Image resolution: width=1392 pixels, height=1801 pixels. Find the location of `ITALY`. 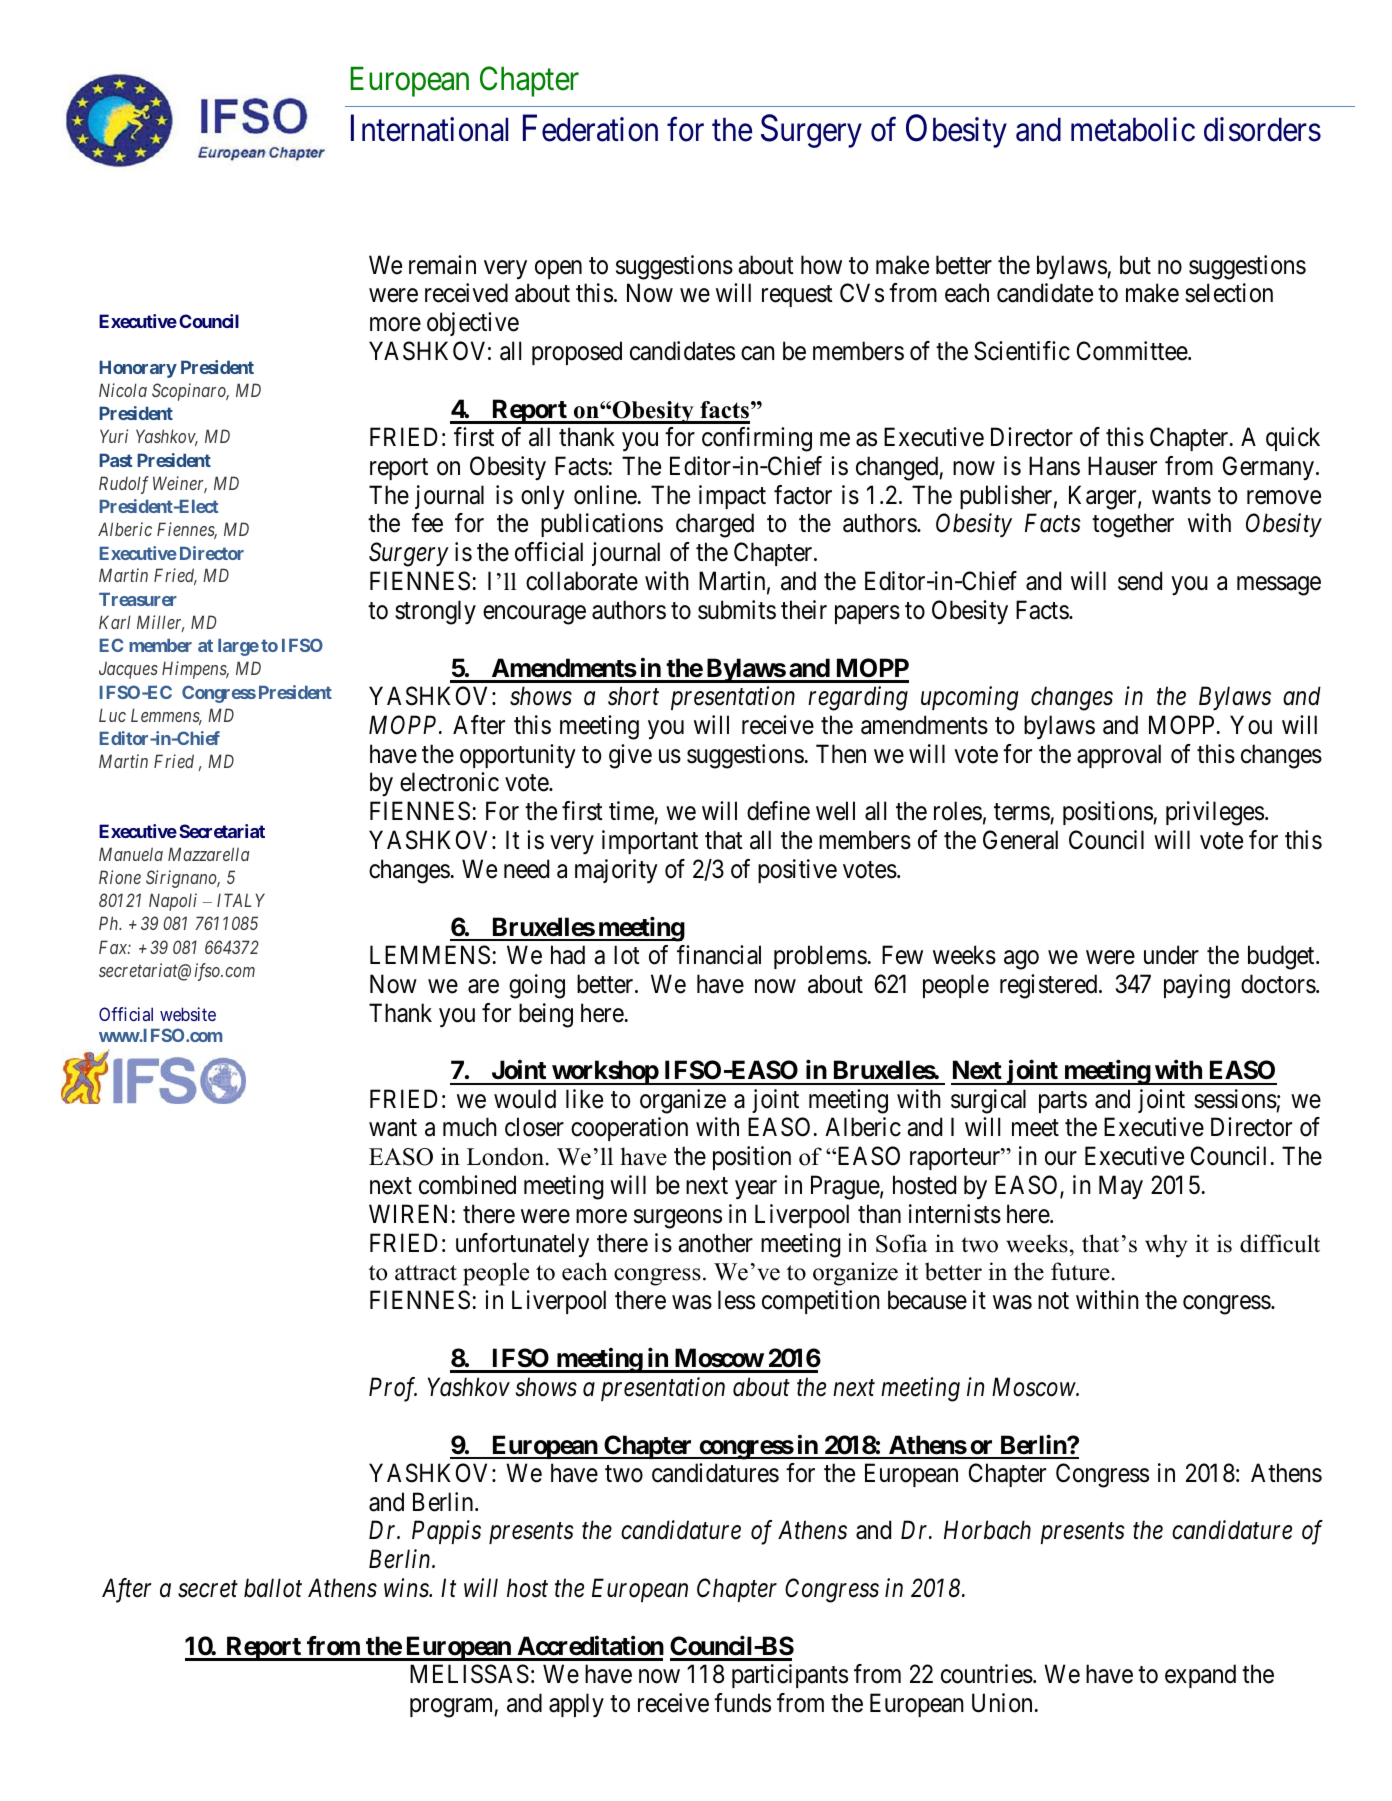

ITALY is located at coordinates (241, 900).
